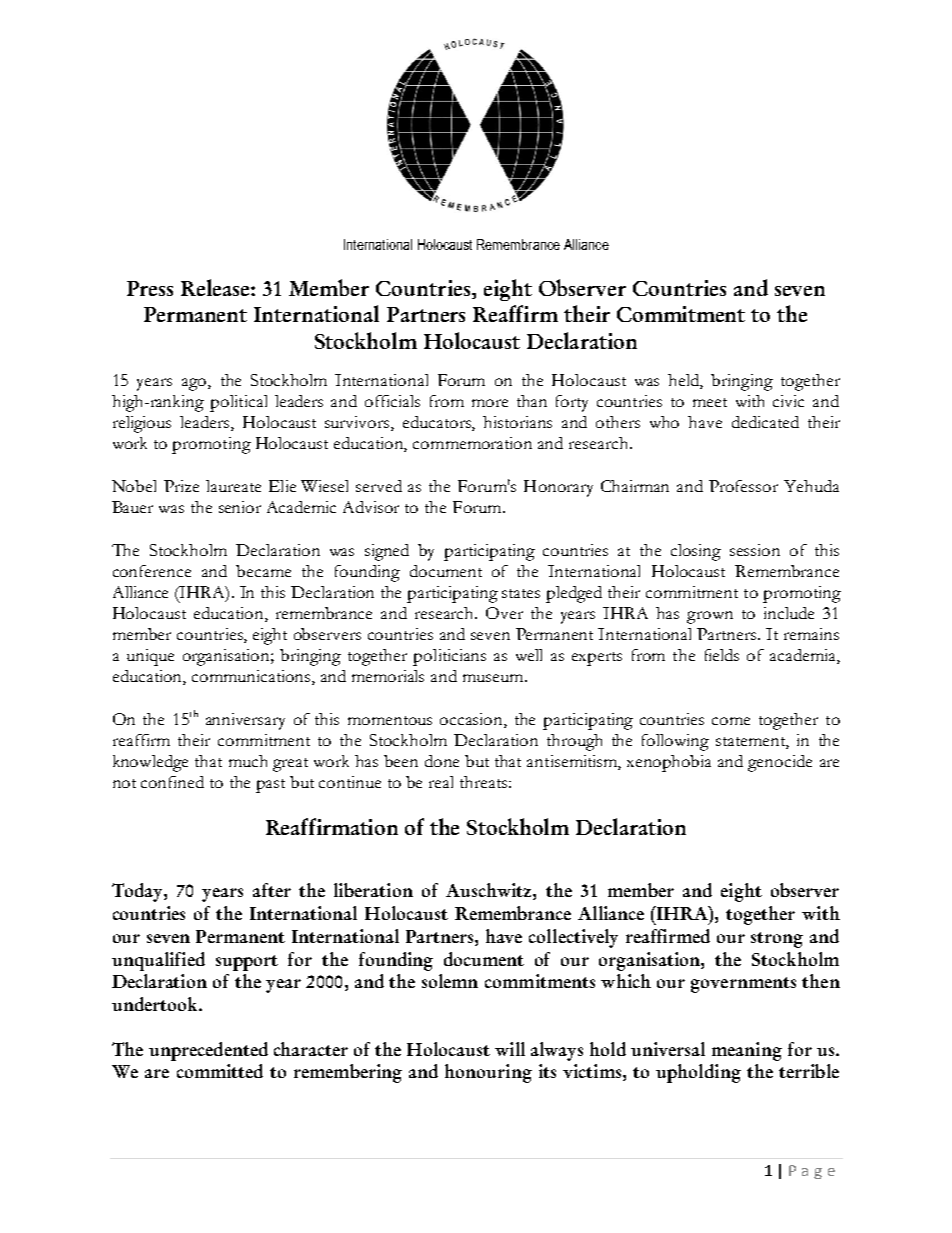  I want to click on Release, so click(216, 287).
